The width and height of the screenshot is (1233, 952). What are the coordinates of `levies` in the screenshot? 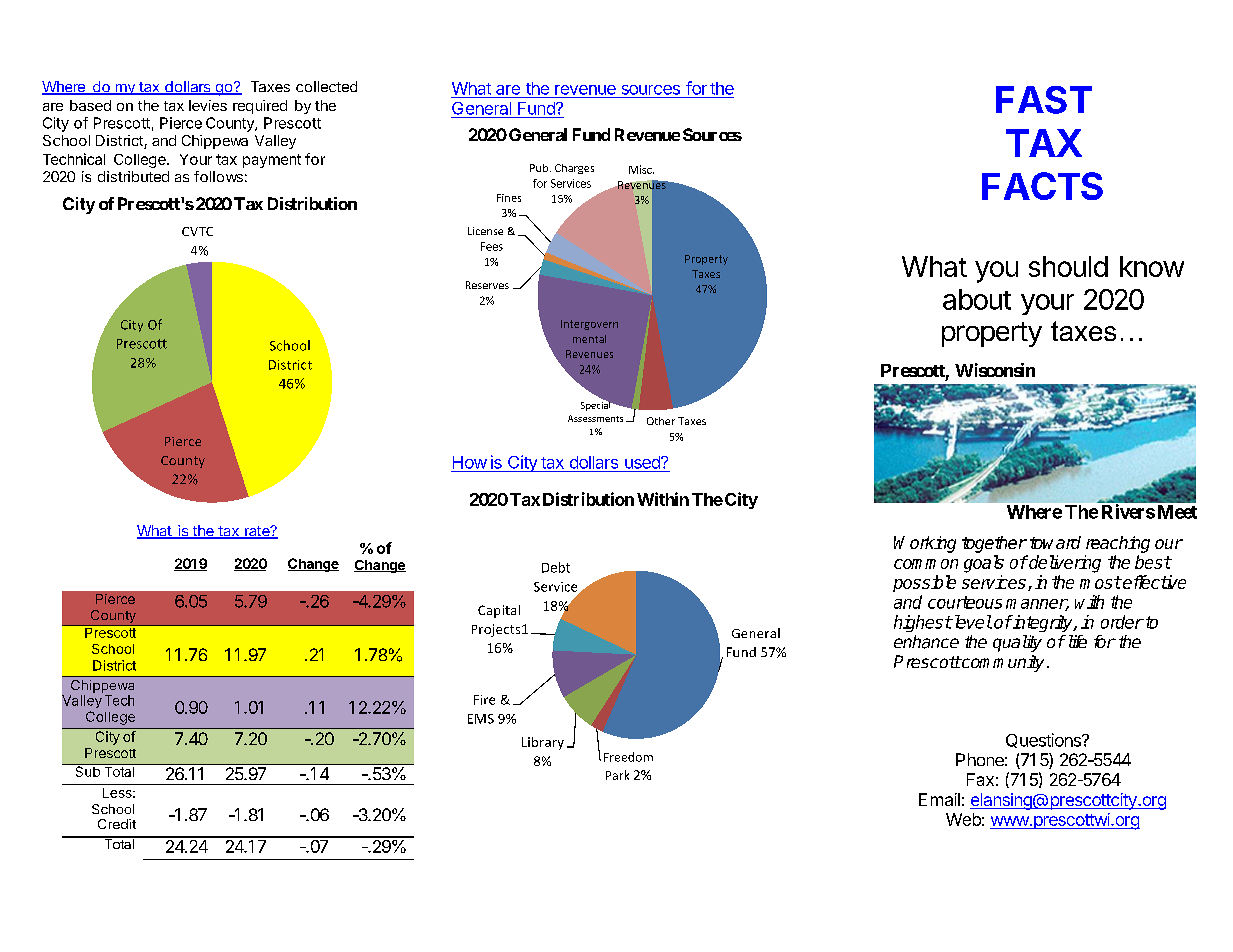 It's located at (208, 105).
